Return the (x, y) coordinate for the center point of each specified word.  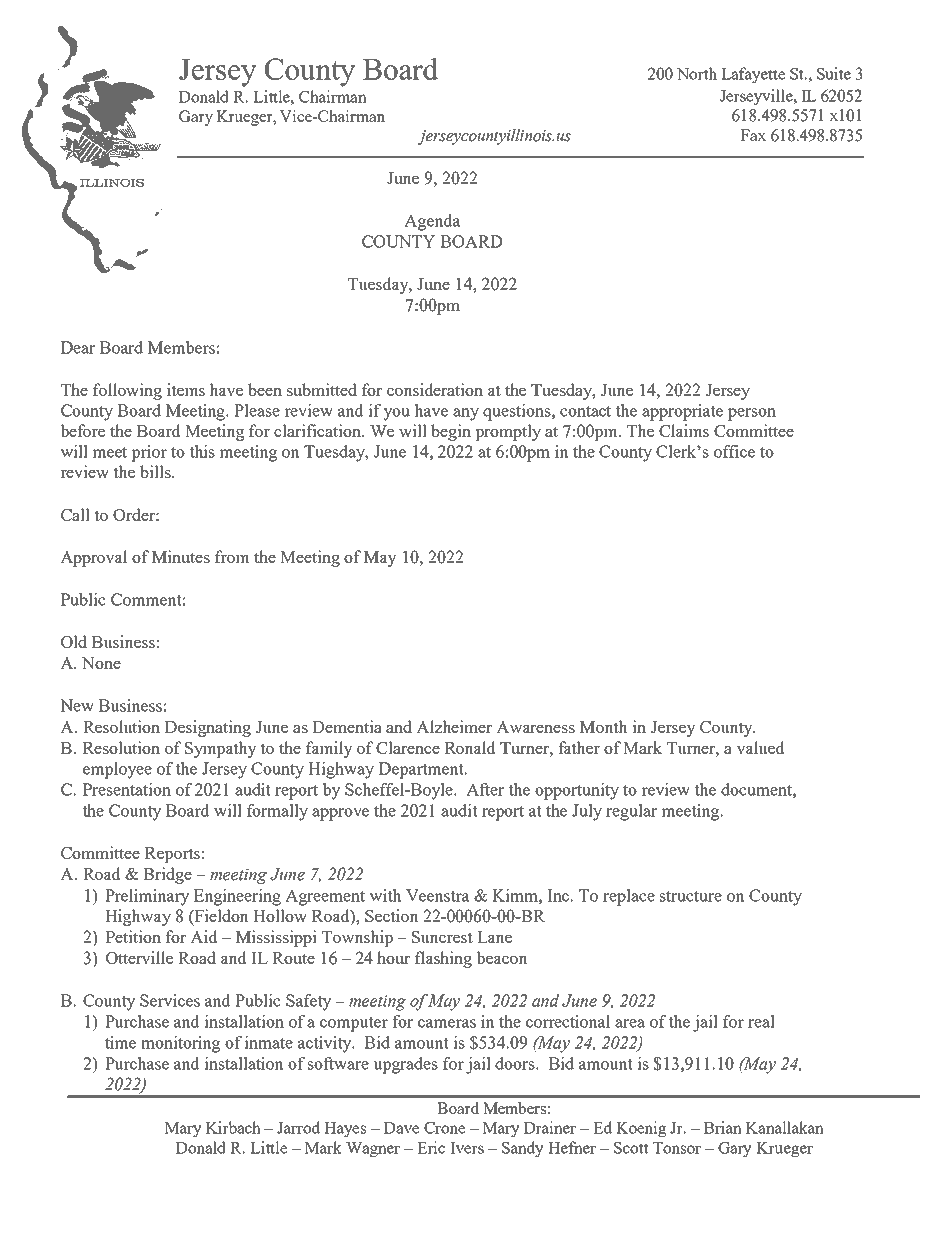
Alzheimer (454, 726)
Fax (753, 135)
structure (691, 896)
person (752, 414)
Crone (444, 1128)
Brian (723, 1127)
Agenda (432, 222)
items (186, 389)
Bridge (167, 875)
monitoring (180, 1044)
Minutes (181, 556)
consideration (435, 389)
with (385, 895)
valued (761, 747)
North (697, 73)
